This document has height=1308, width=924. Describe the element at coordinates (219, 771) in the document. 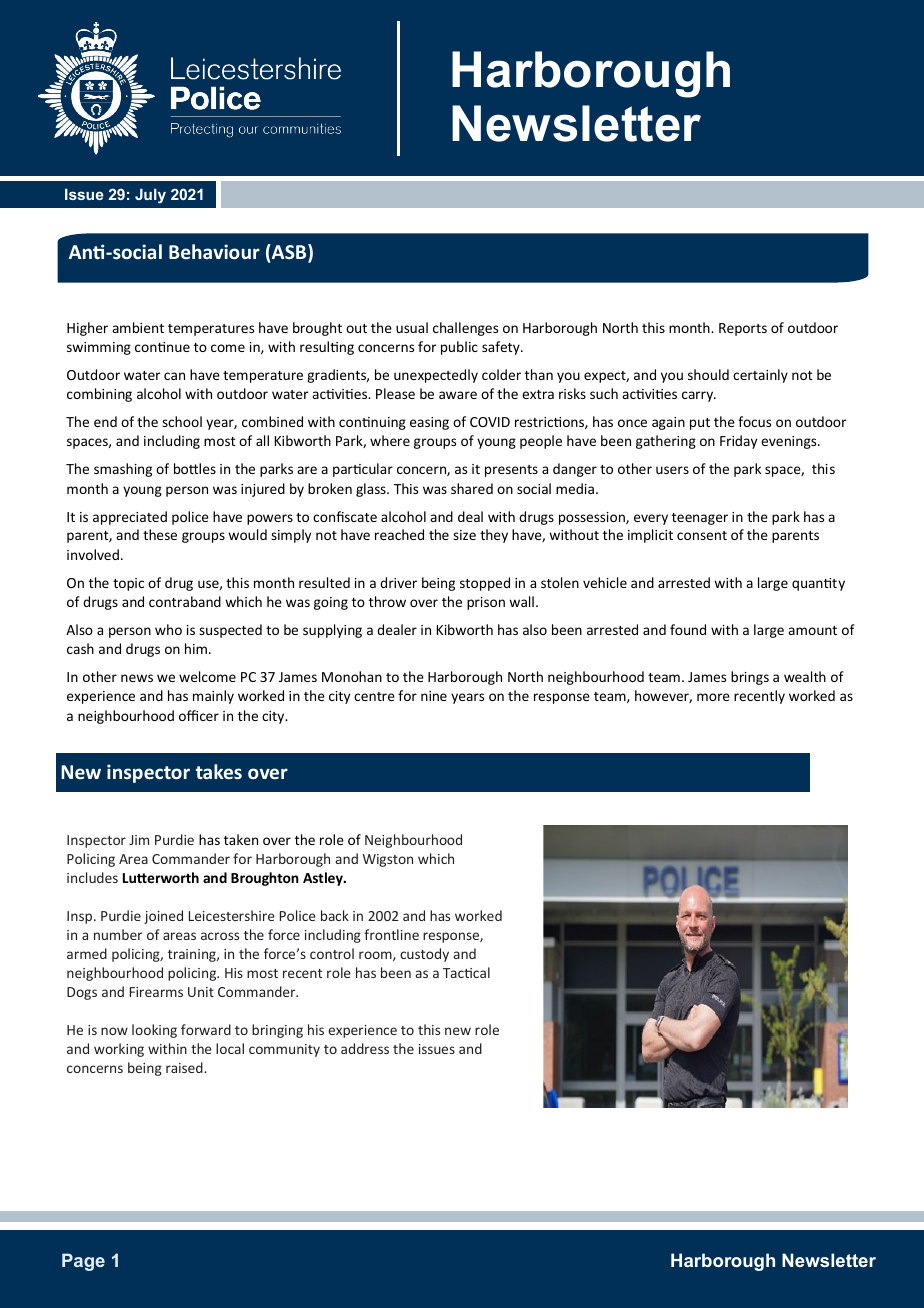

I see `takes` at that location.
